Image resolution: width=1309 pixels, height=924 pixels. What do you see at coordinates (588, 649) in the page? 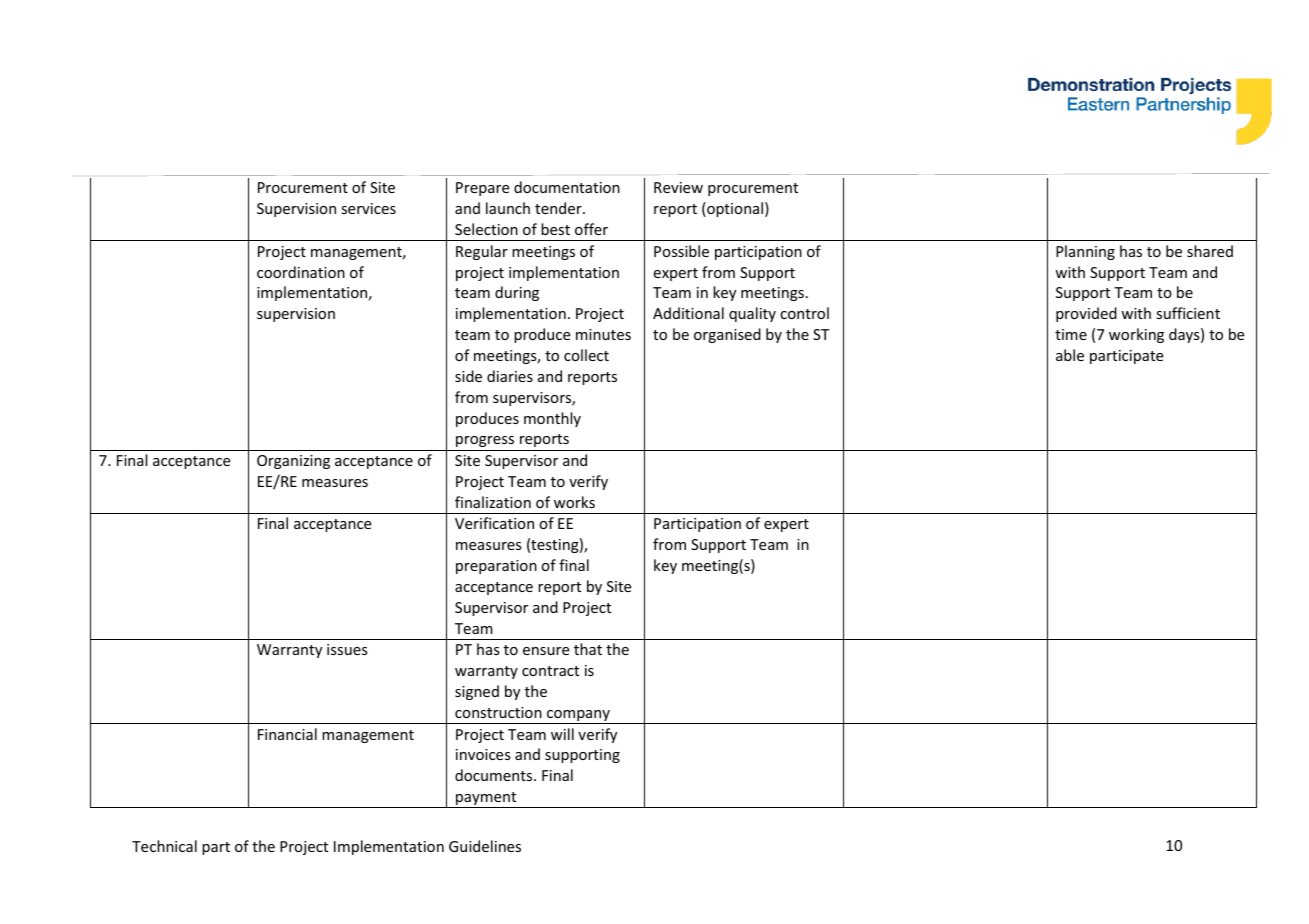
I see `that` at bounding box center [588, 649].
